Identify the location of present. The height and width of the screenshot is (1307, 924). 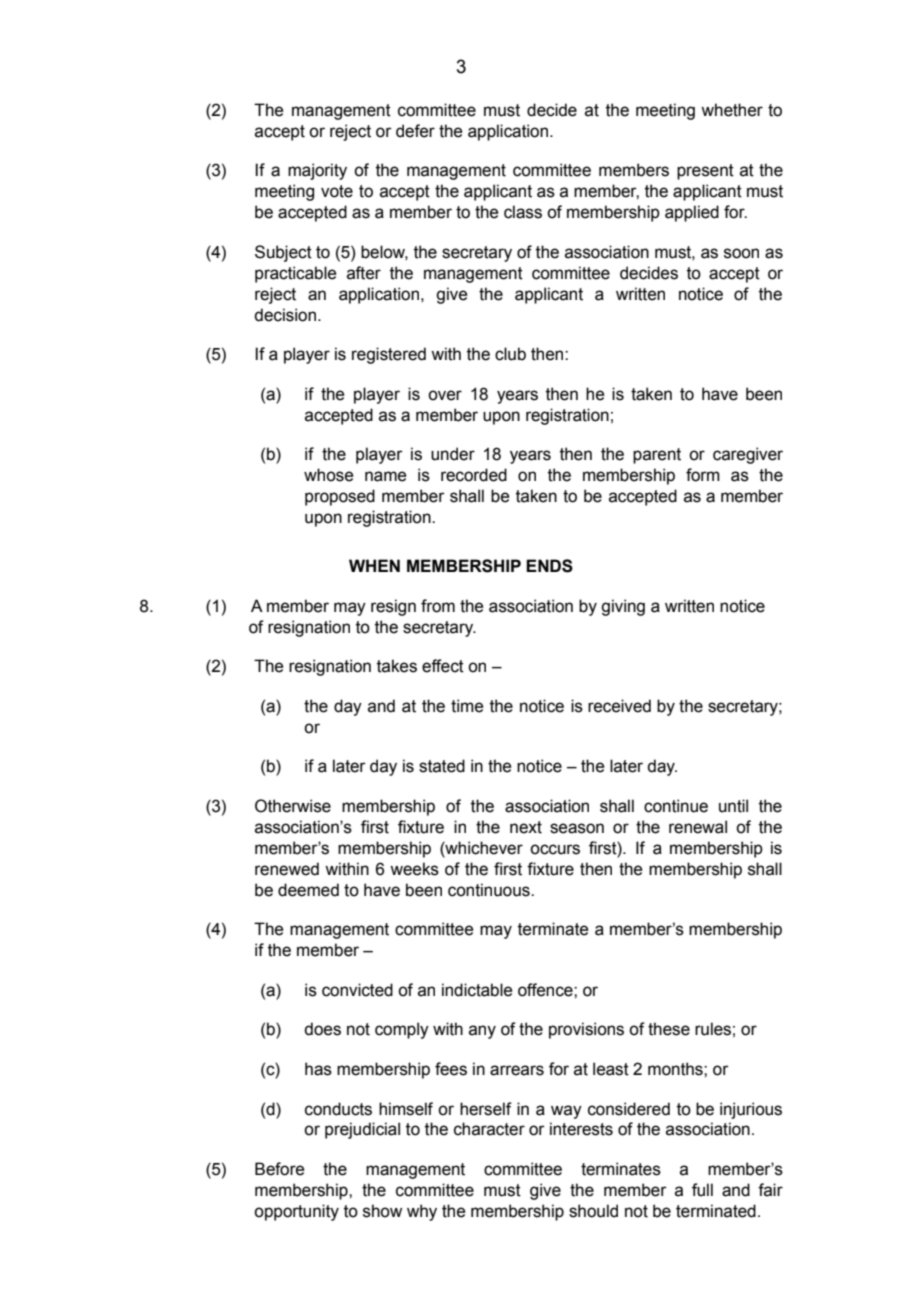
(705, 172).
